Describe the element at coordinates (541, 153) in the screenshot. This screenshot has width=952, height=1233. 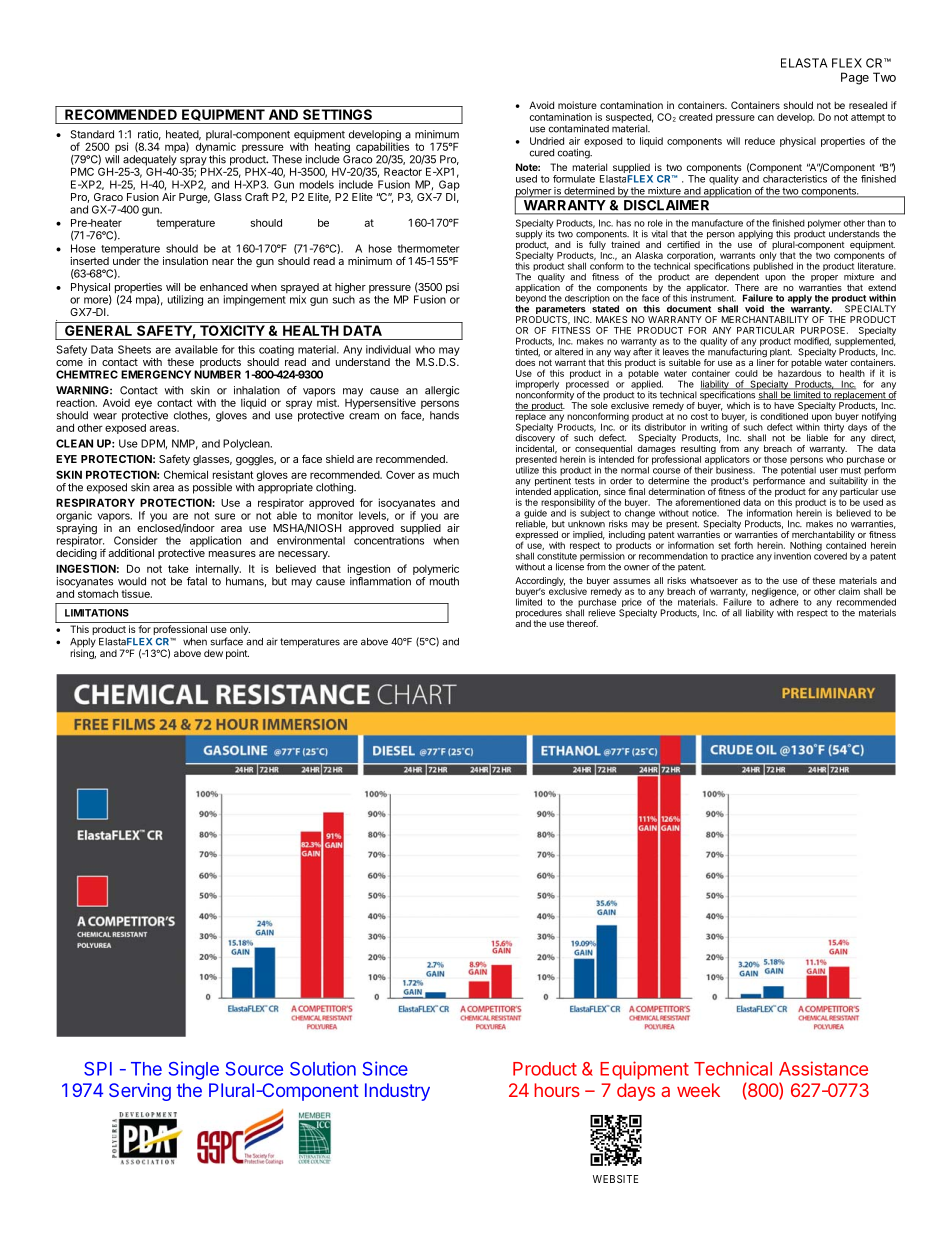
I see `cured` at that location.
